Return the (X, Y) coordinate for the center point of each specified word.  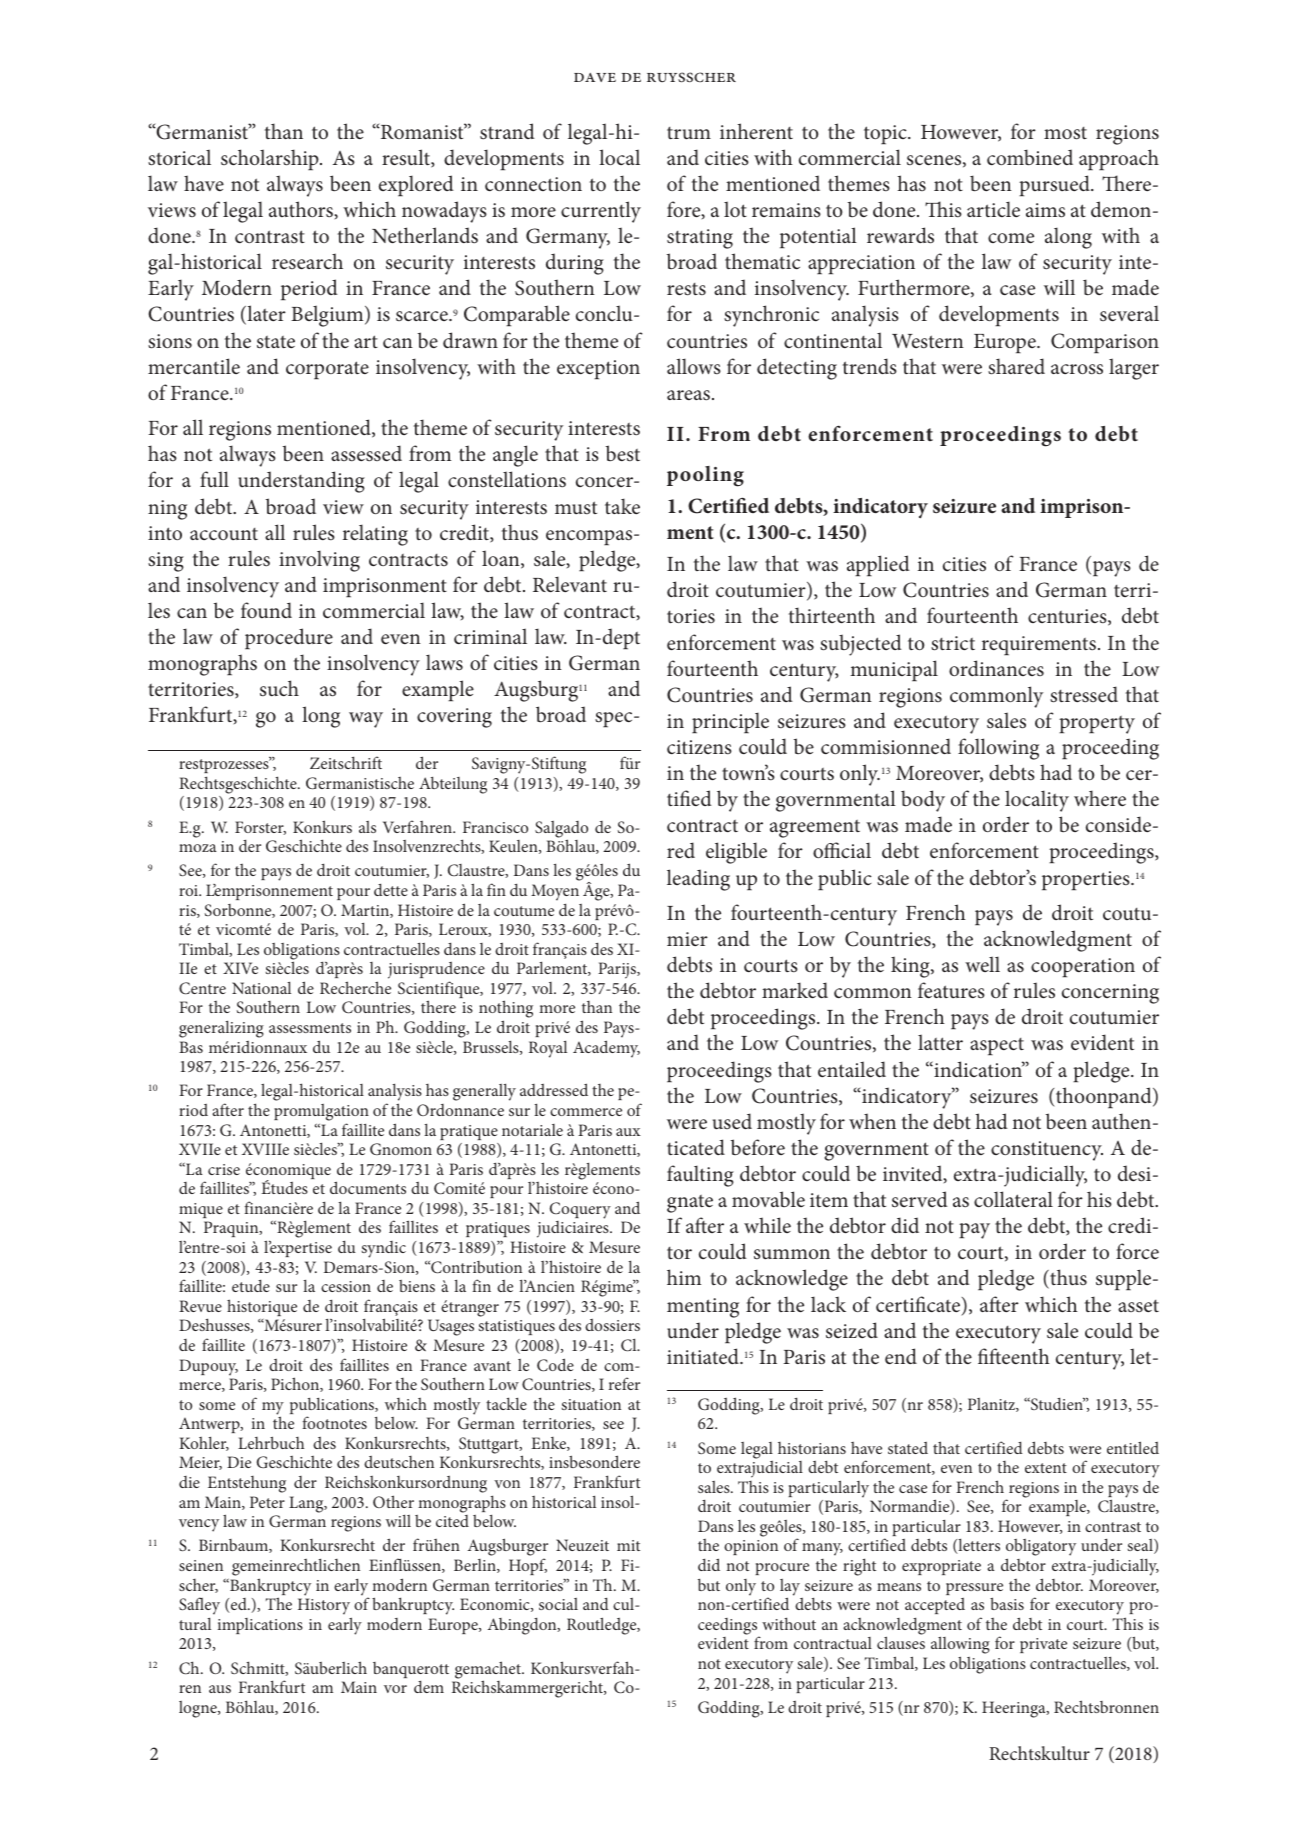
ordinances (996, 668)
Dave (595, 77)
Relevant (570, 584)
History (325, 1608)
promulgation (321, 1112)
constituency (1047, 1151)
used (732, 1121)
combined (1030, 157)
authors (302, 209)
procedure (289, 638)
